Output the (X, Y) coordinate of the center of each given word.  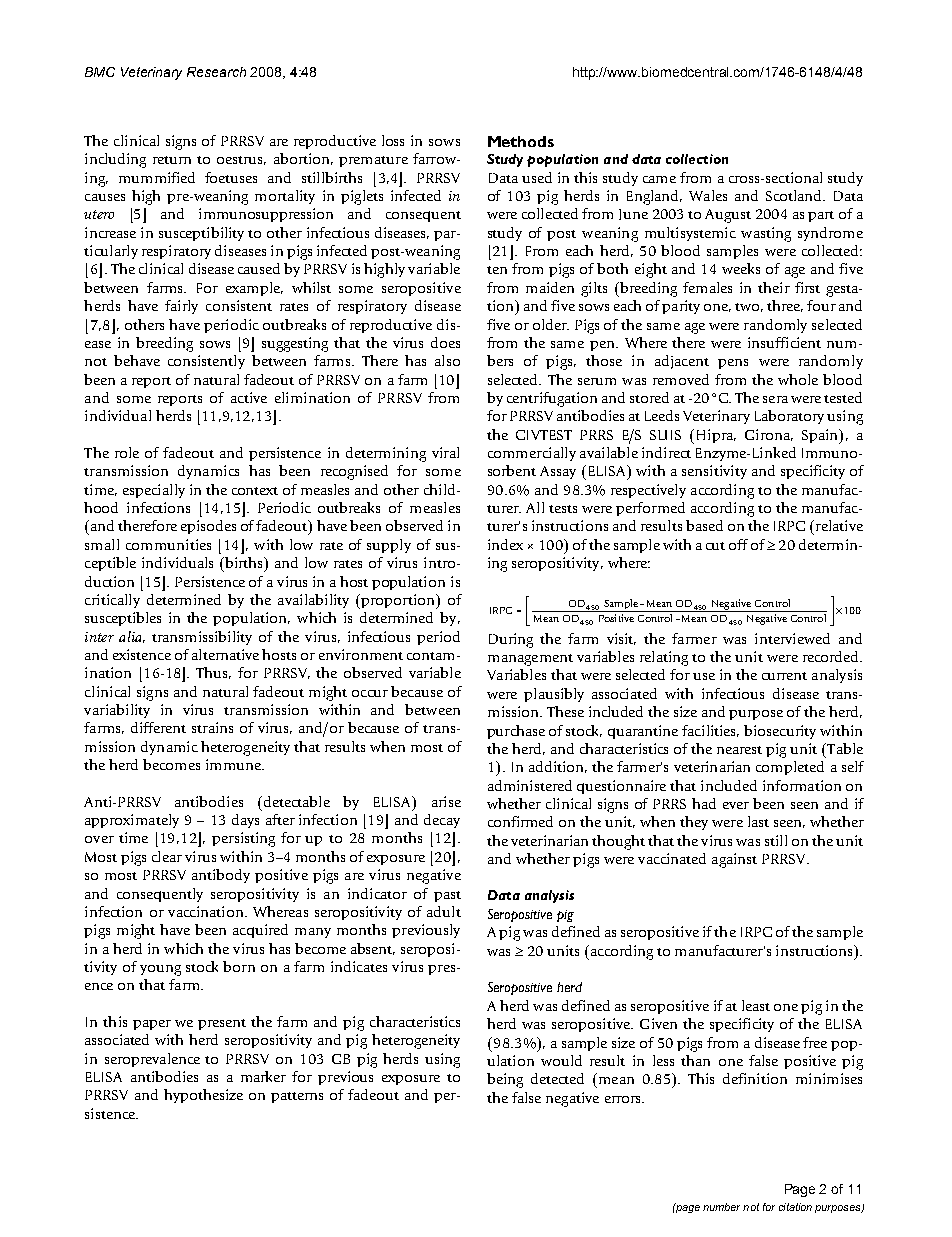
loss (393, 140)
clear (167, 856)
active (249, 397)
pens (733, 364)
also (447, 360)
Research (216, 72)
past (447, 896)
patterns (297, 1097)
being (505, 1080)
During (511, 640)
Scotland (795, 195)
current (784, 676)
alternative (225, 654)
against (734, 860)
